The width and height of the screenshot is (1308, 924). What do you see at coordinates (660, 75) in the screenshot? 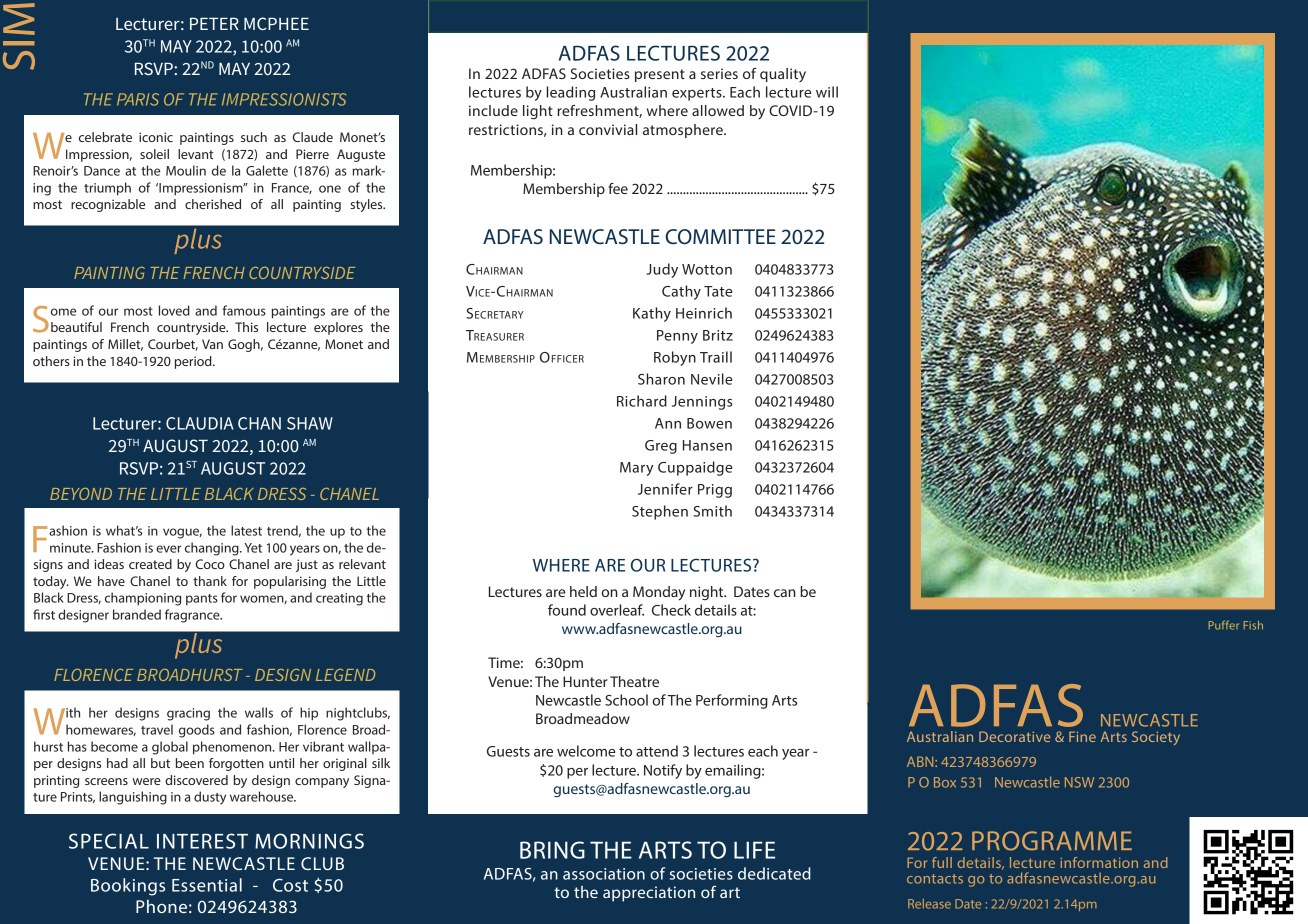
I see `present` at bounding box center [660, 75].
